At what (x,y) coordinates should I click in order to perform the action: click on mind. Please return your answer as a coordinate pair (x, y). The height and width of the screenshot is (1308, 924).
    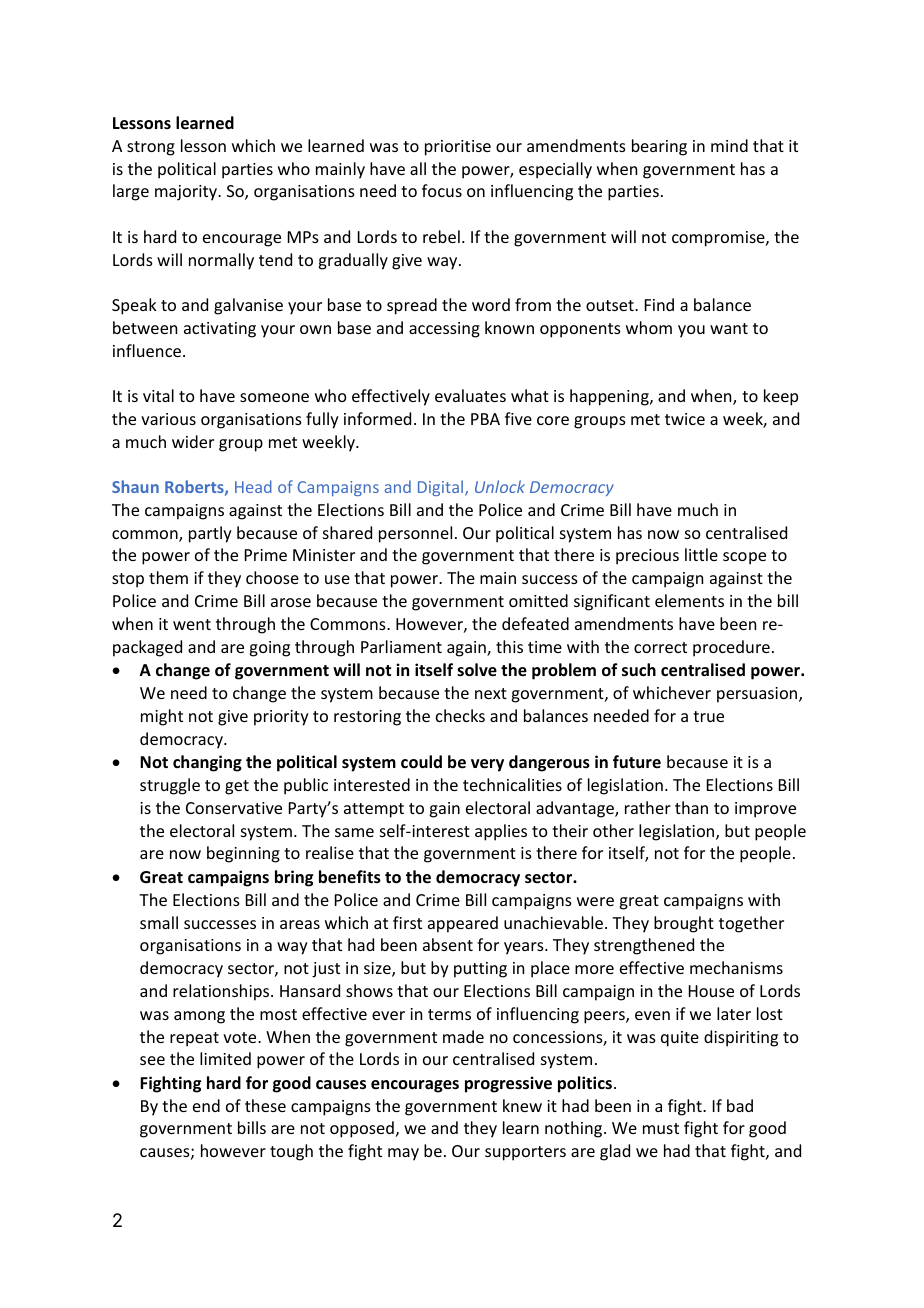
    Looking at the image, I should click on (729, 145).
